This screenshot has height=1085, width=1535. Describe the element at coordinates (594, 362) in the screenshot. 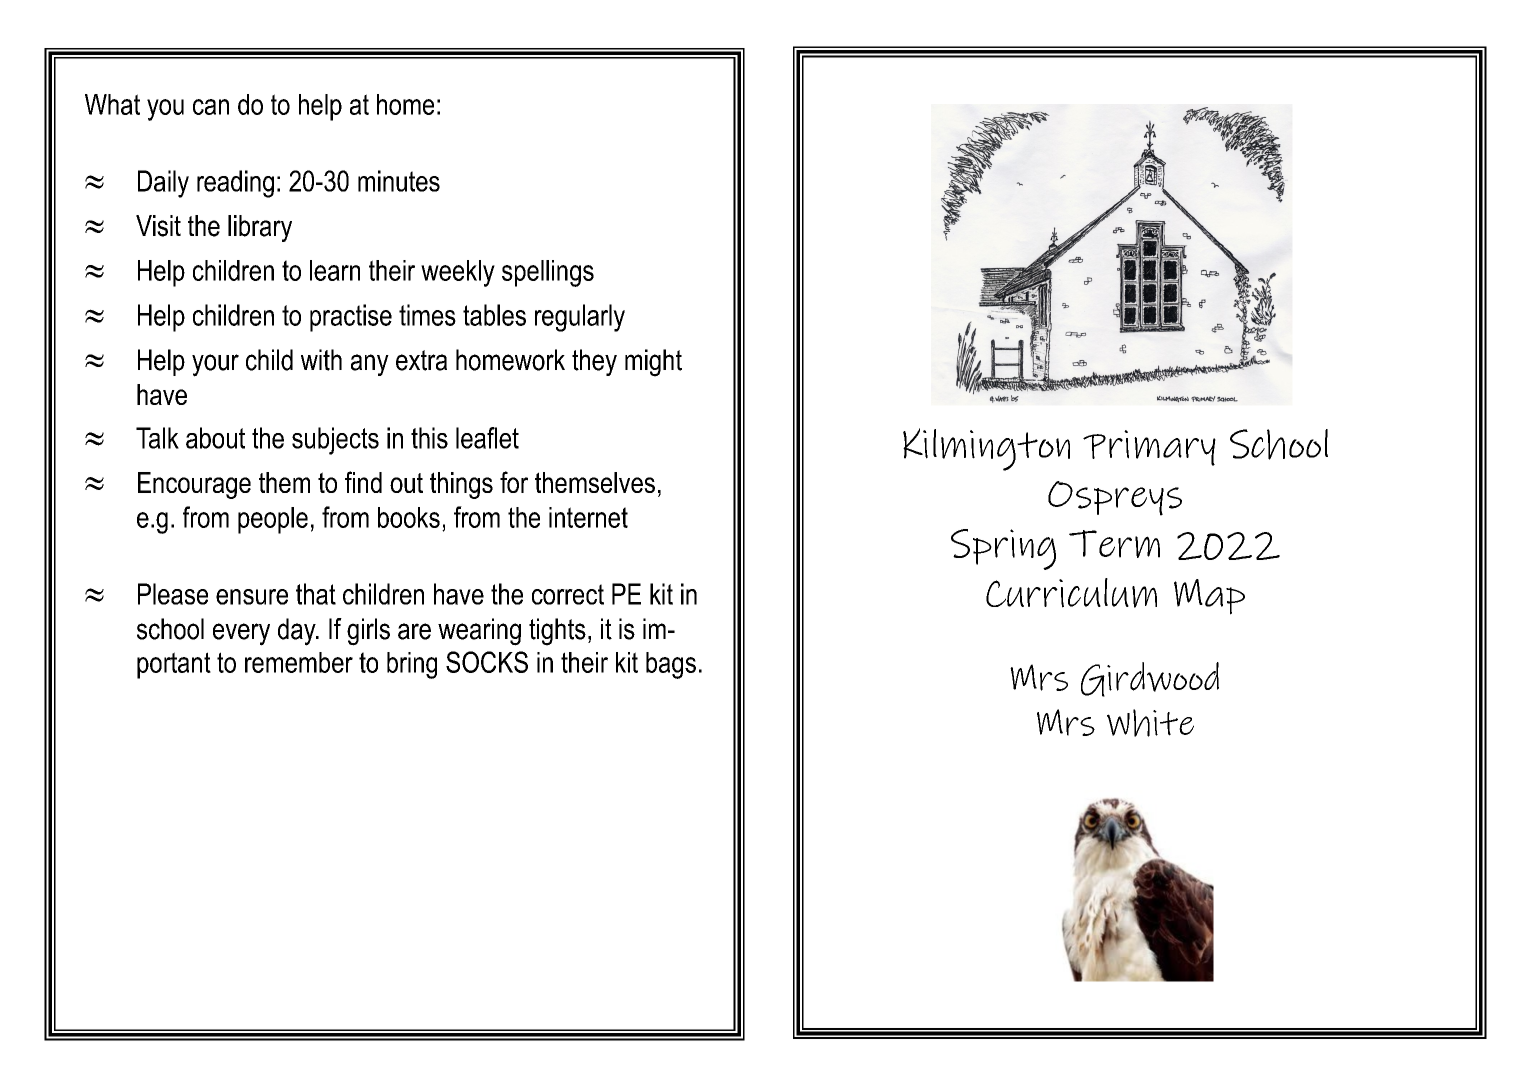

I see `they` at that location.
